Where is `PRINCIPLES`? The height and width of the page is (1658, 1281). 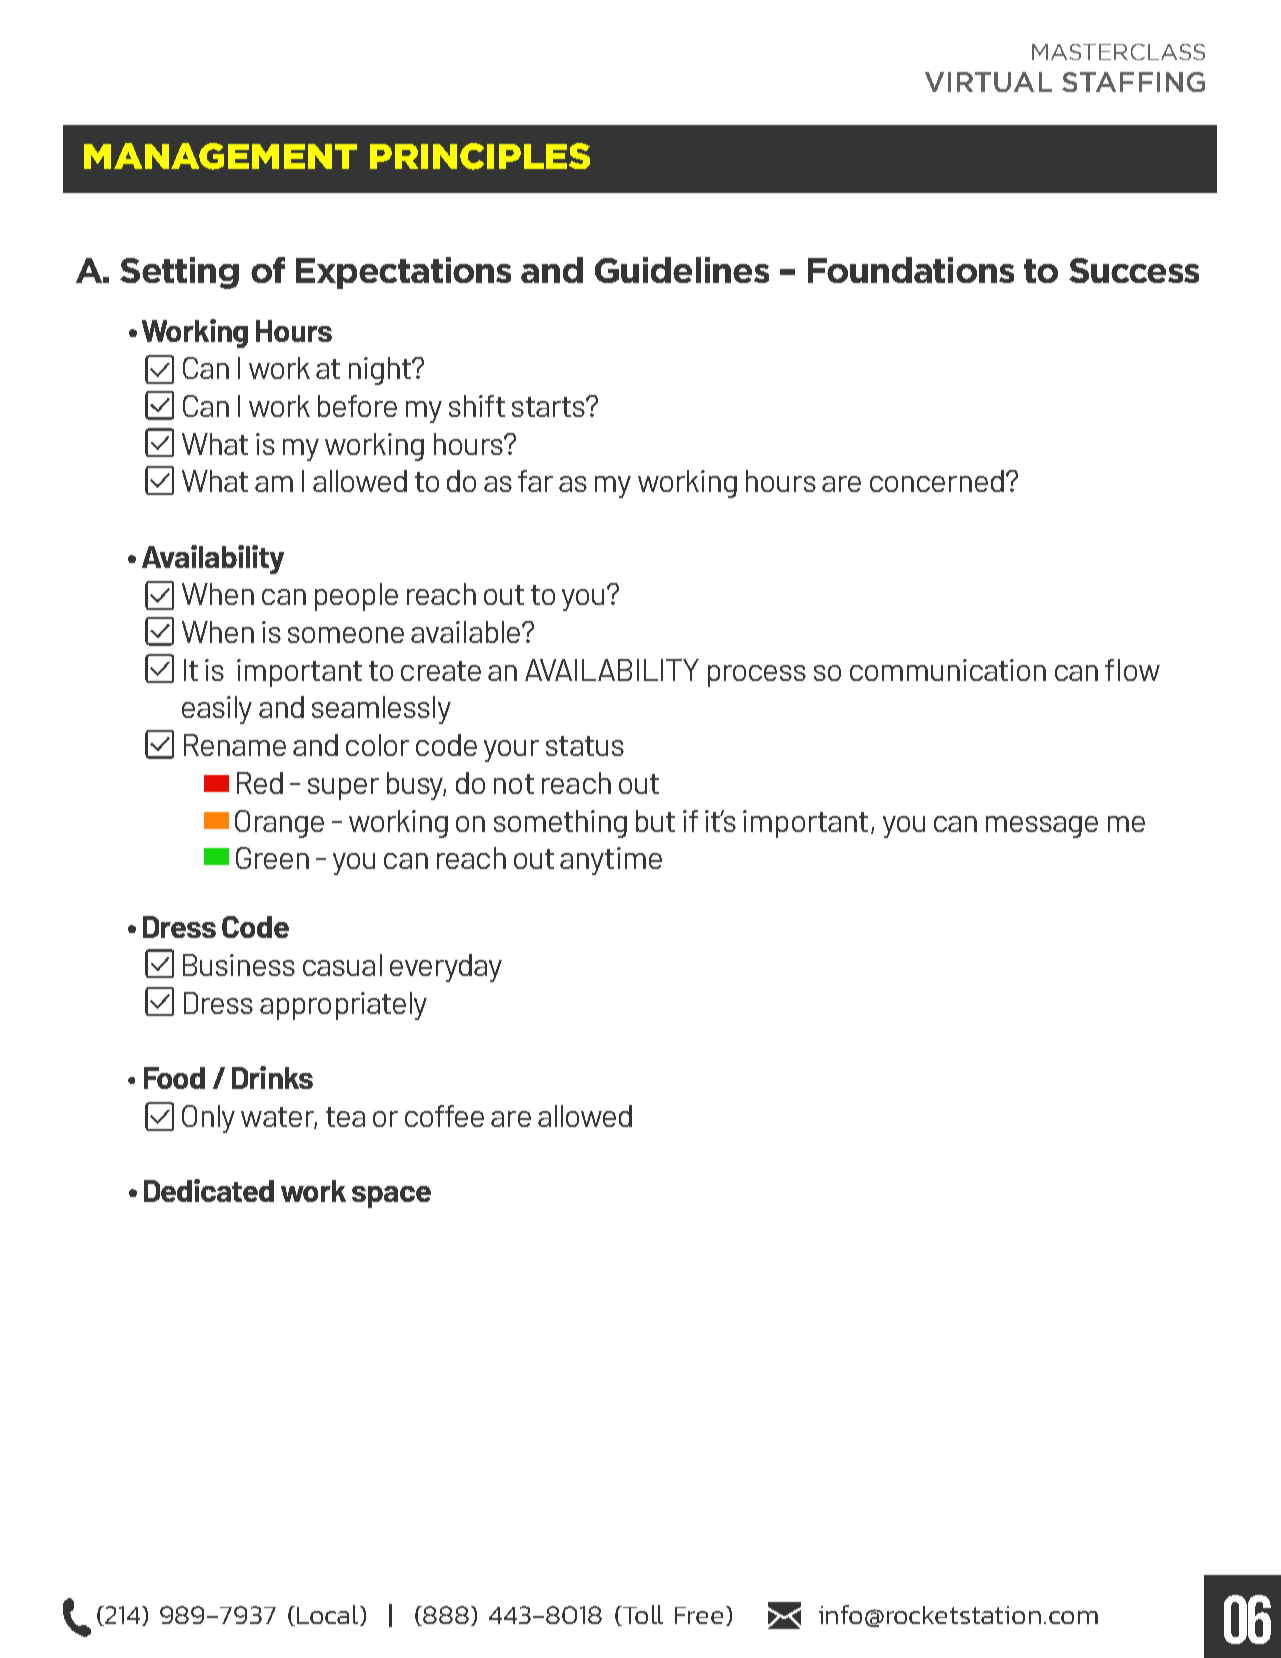 PRINCIPLES is located at coordinates (480, 156).
